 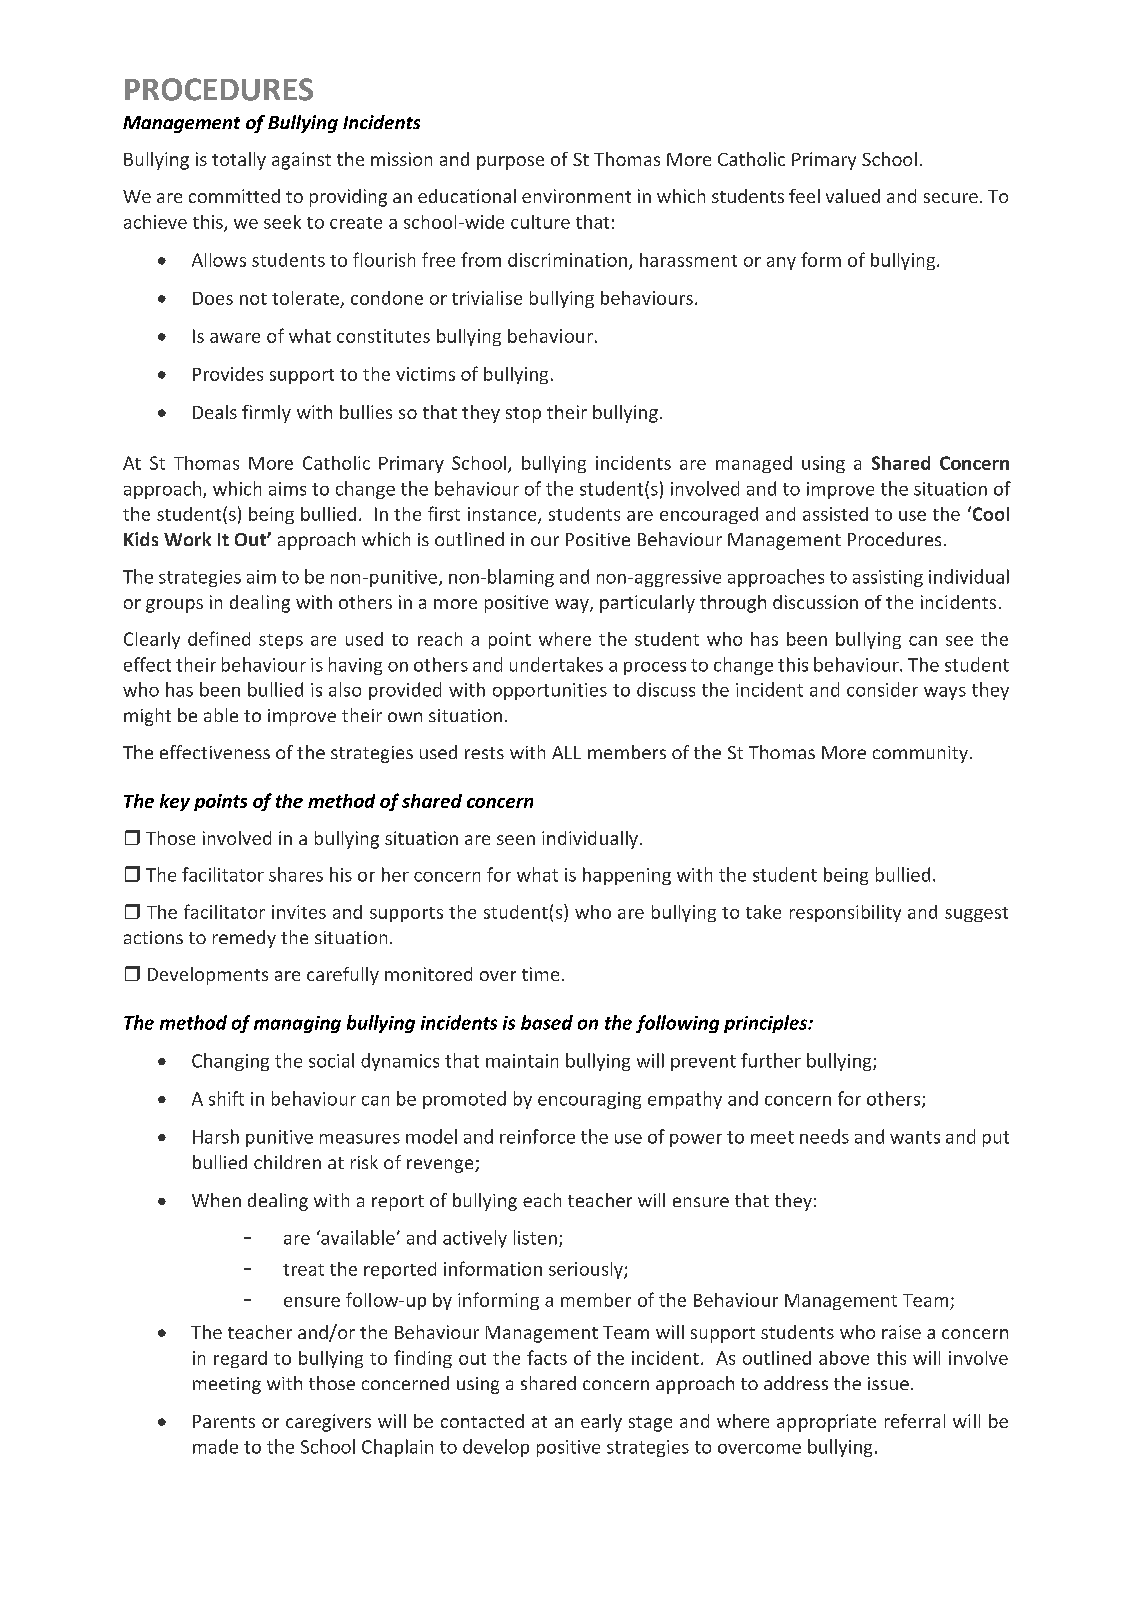 What do you see at coordinates (224, 1421) in the screenshot?
I see `Parents` at bounding box center [224, 1421].
